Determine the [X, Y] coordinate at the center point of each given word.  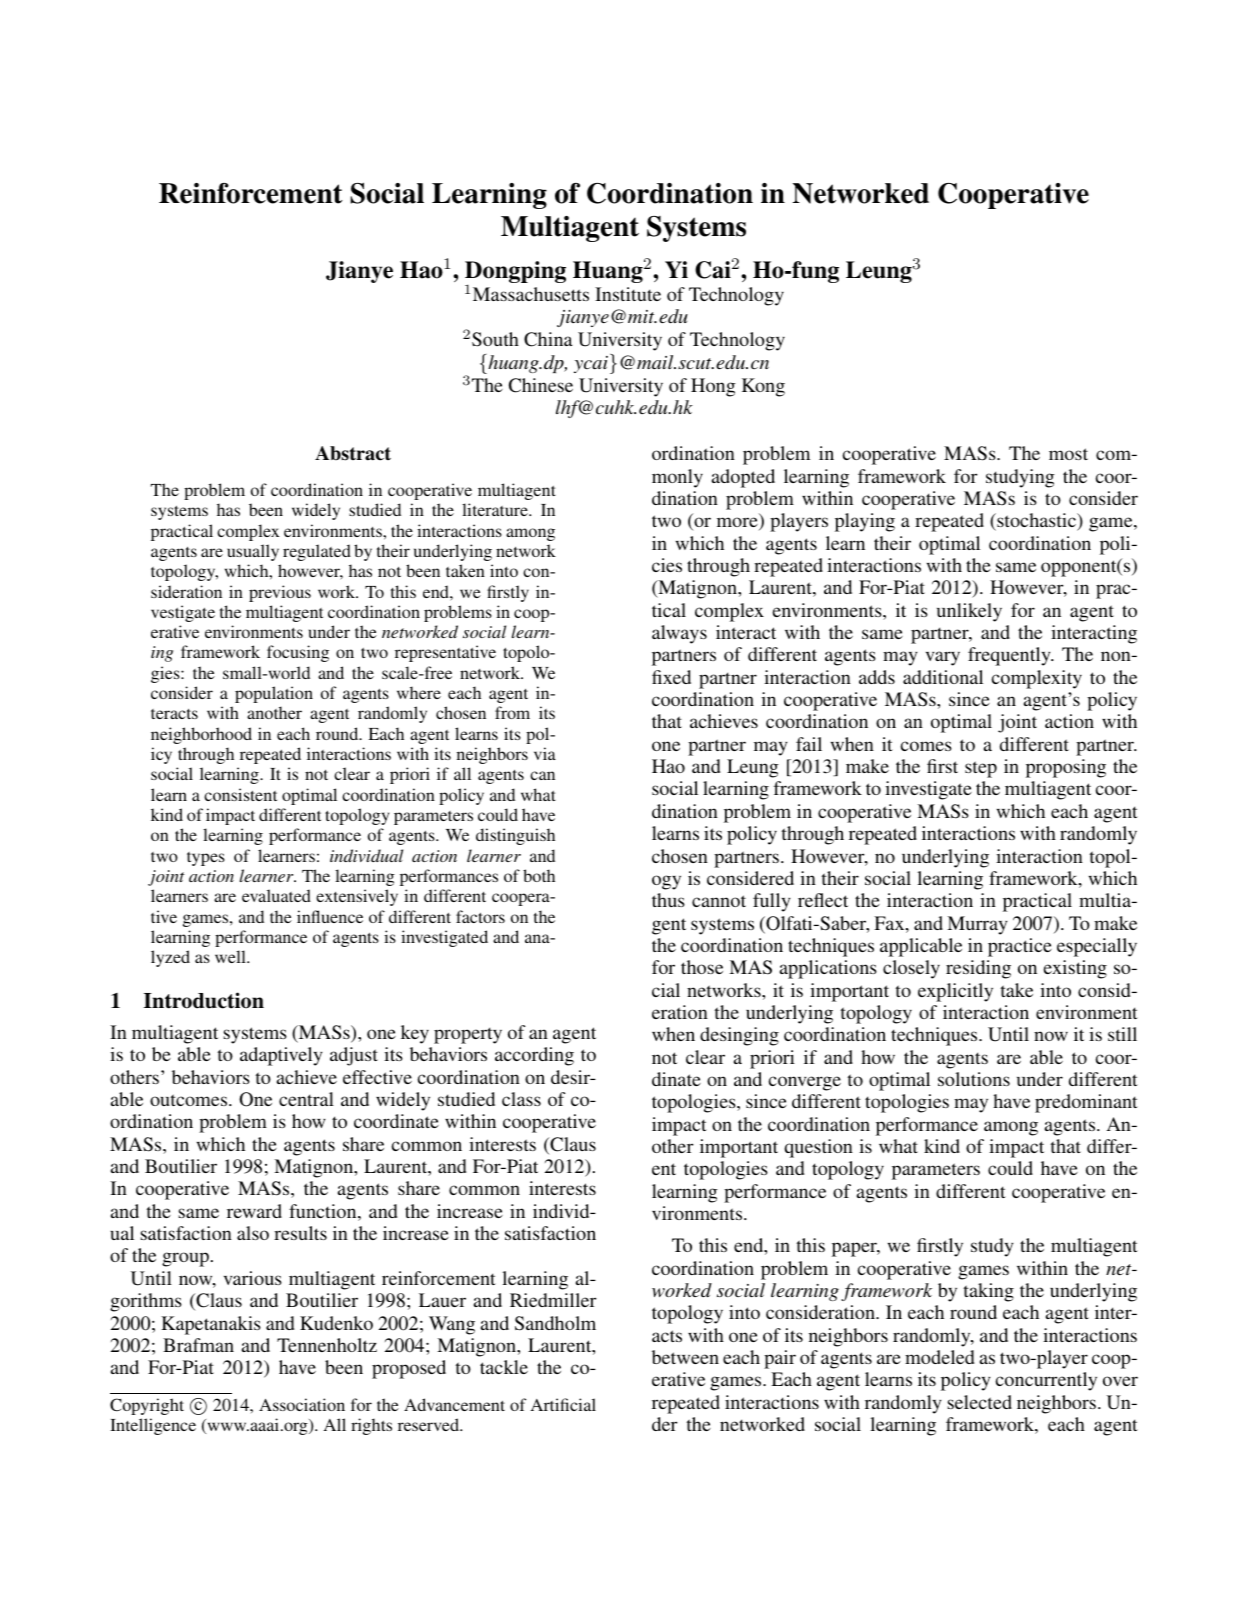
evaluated [276, 895]
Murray [977, 925]
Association [302, 1404]
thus [668, 900]
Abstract [353, 453]
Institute [628, 294]
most [1068, 454]
